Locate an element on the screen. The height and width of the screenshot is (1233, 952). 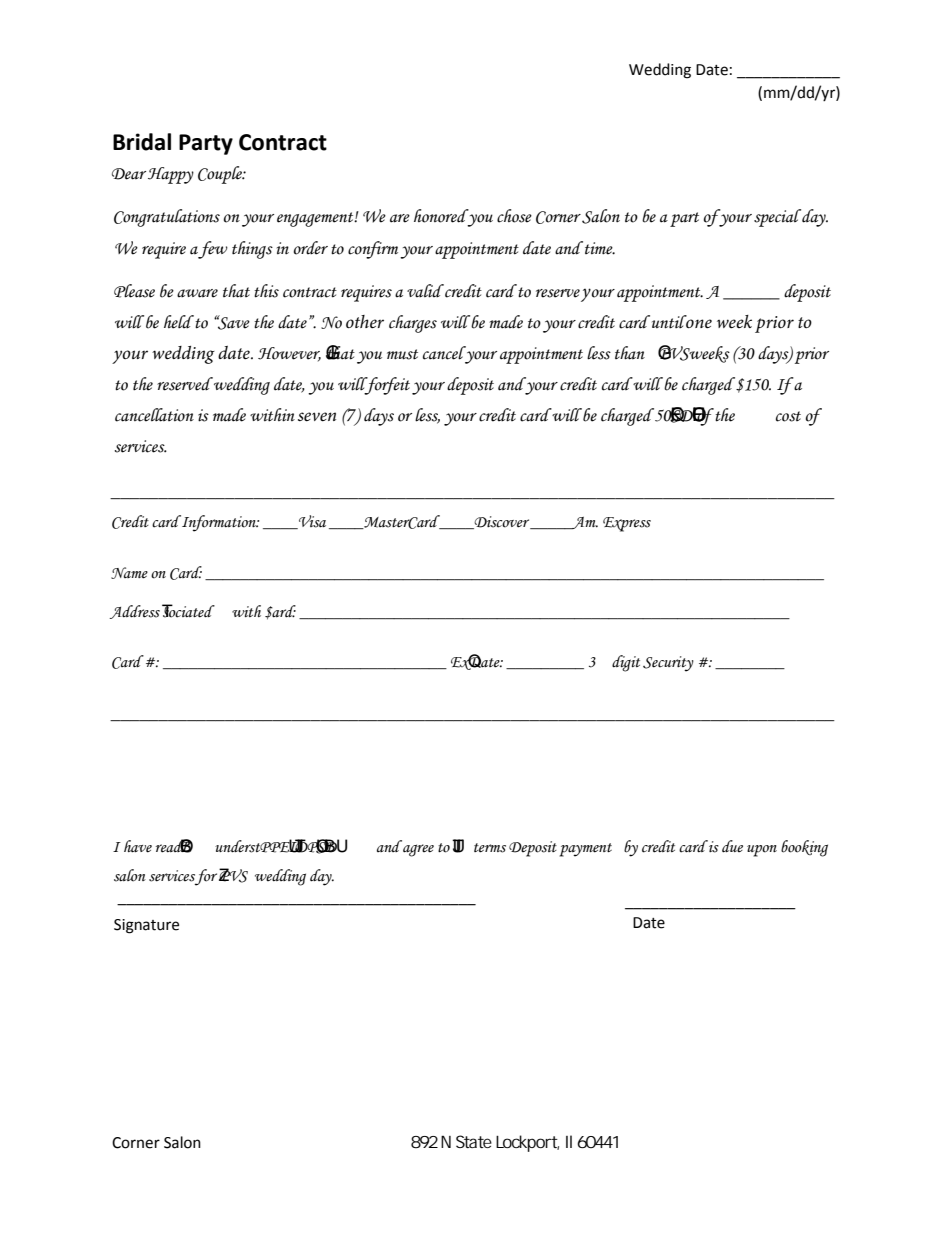
charges is located at coordinates (413, 324).
